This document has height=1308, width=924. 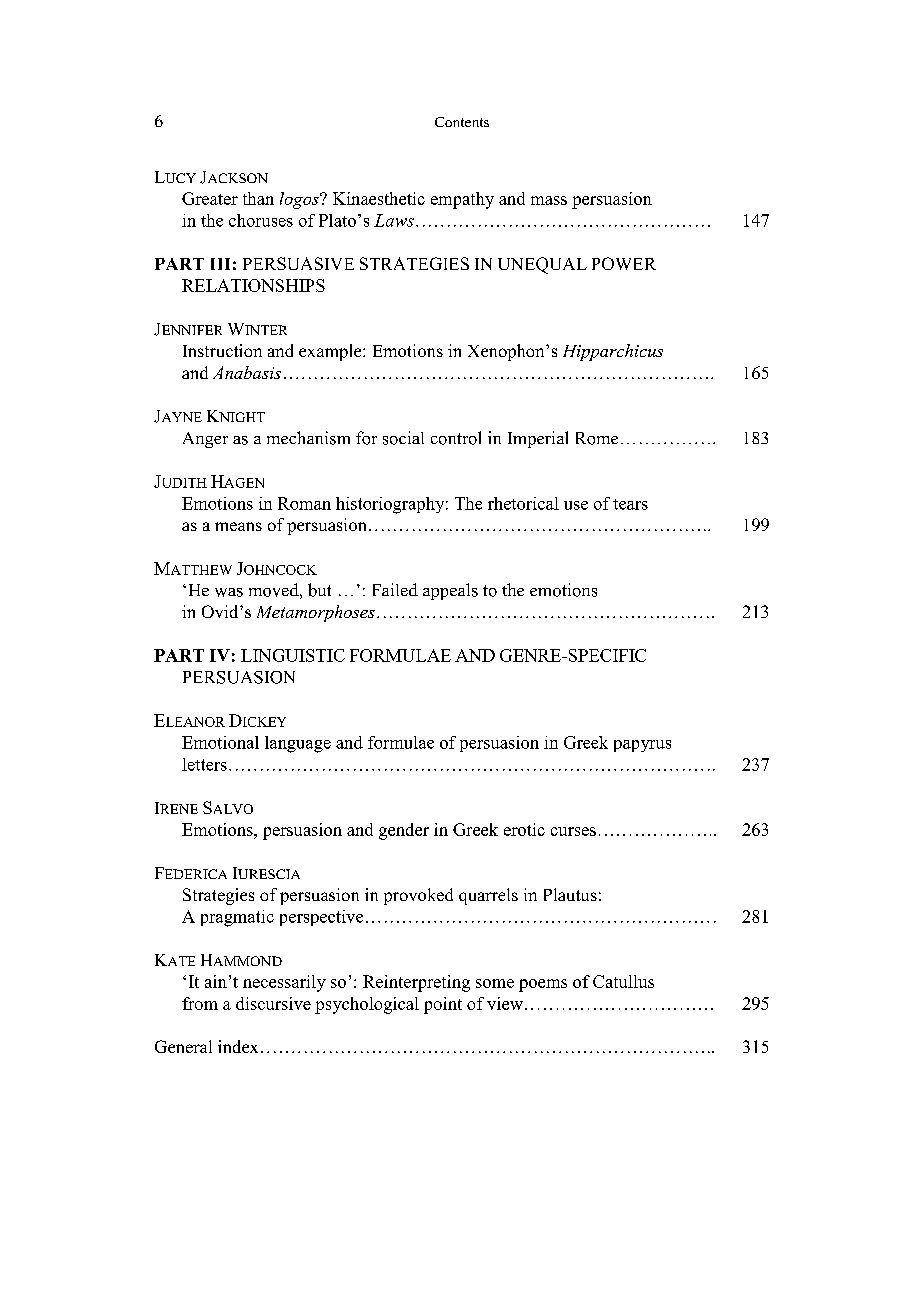 I want to click on Catullus, so click(x=623, y=981).
